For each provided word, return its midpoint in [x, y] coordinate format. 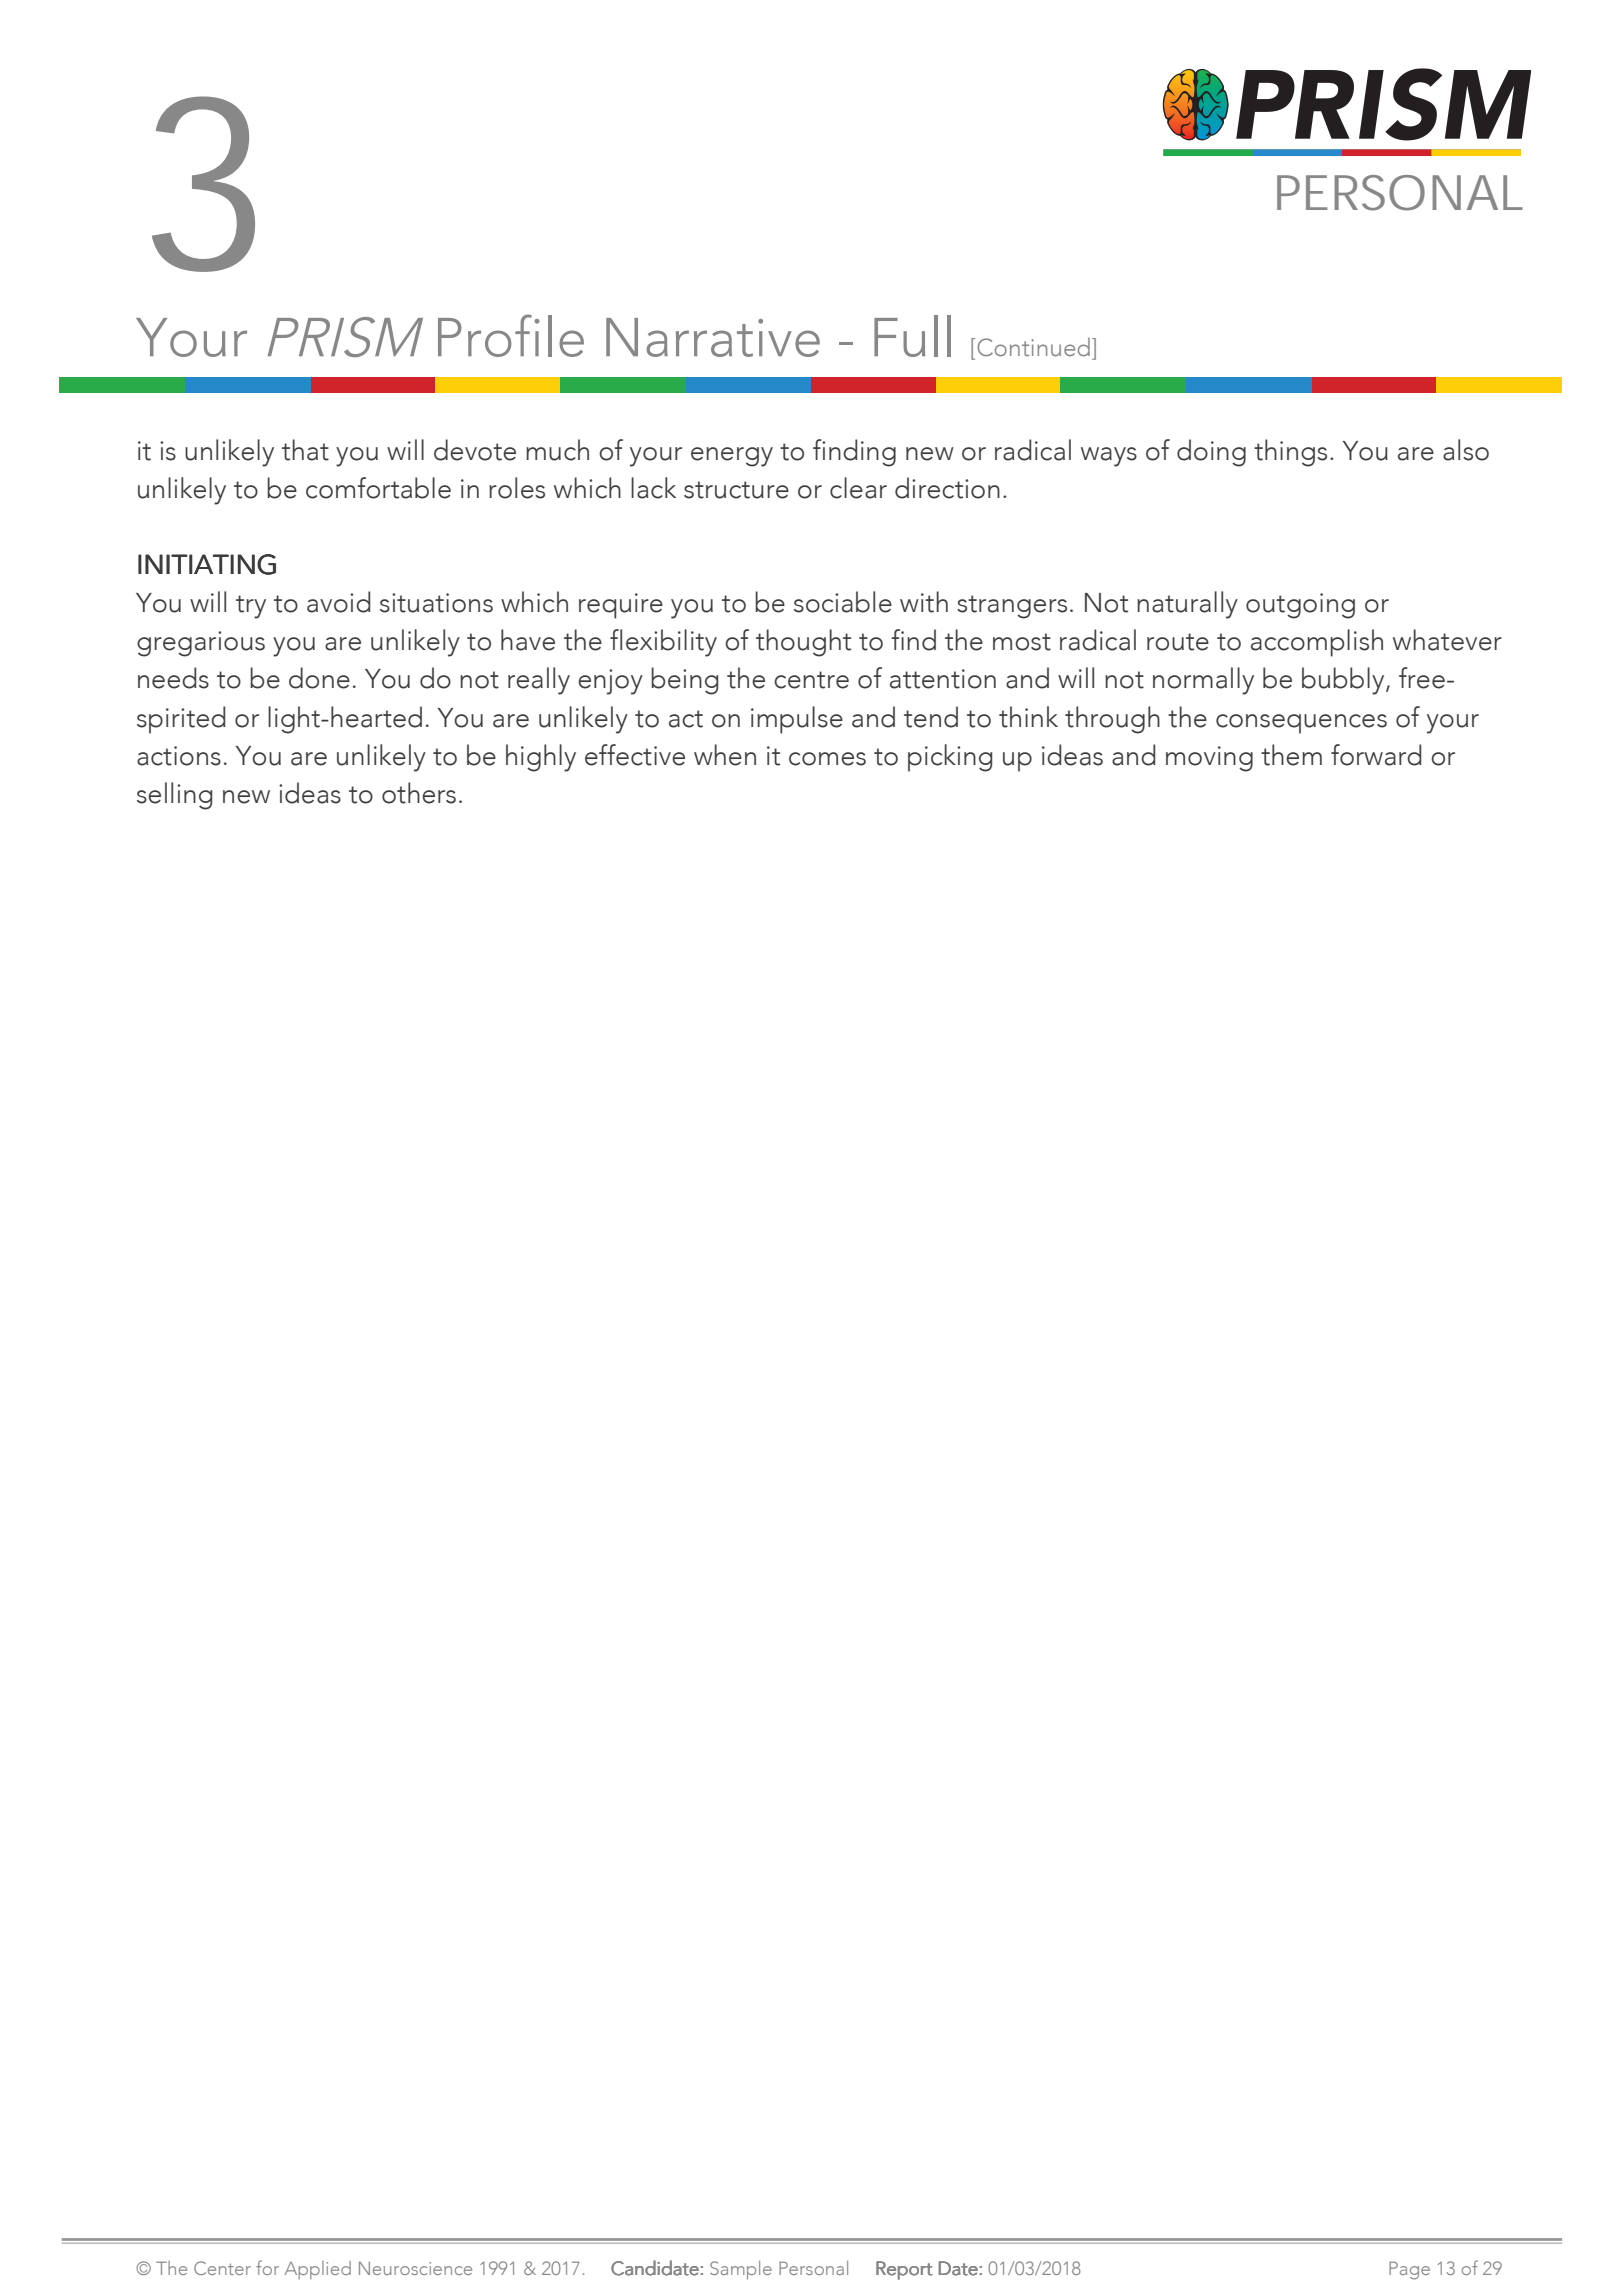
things [1290, 453]
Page [1409, 2270]
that [305, 450]
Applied [317, 2270]
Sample [741, 2270]
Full [912, 336]
